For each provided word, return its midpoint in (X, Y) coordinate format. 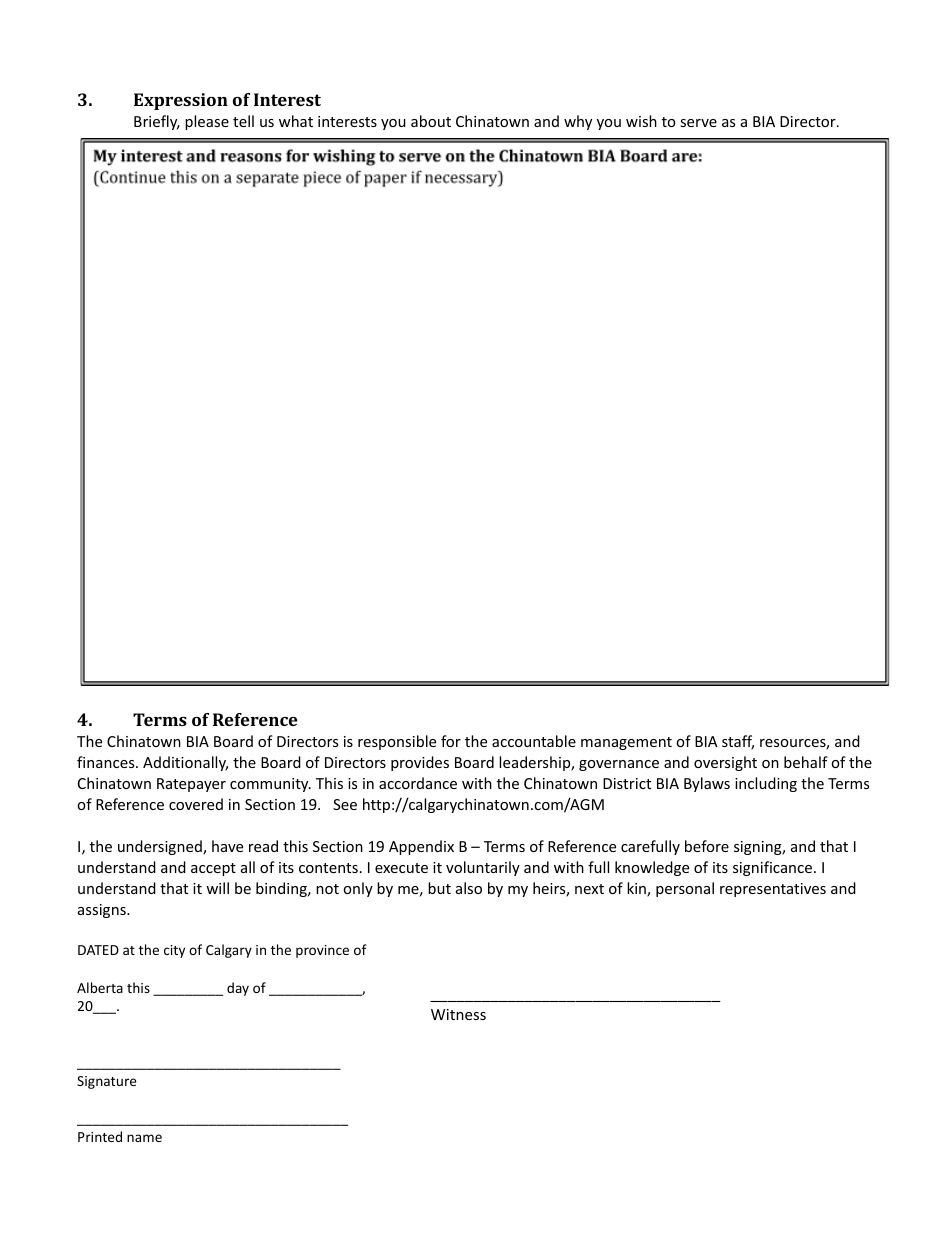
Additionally (185, 763)
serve (698, 123)
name (144, 1138)
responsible (397, 742)
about (431, 121)
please (207, 122)
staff (738, 742)
